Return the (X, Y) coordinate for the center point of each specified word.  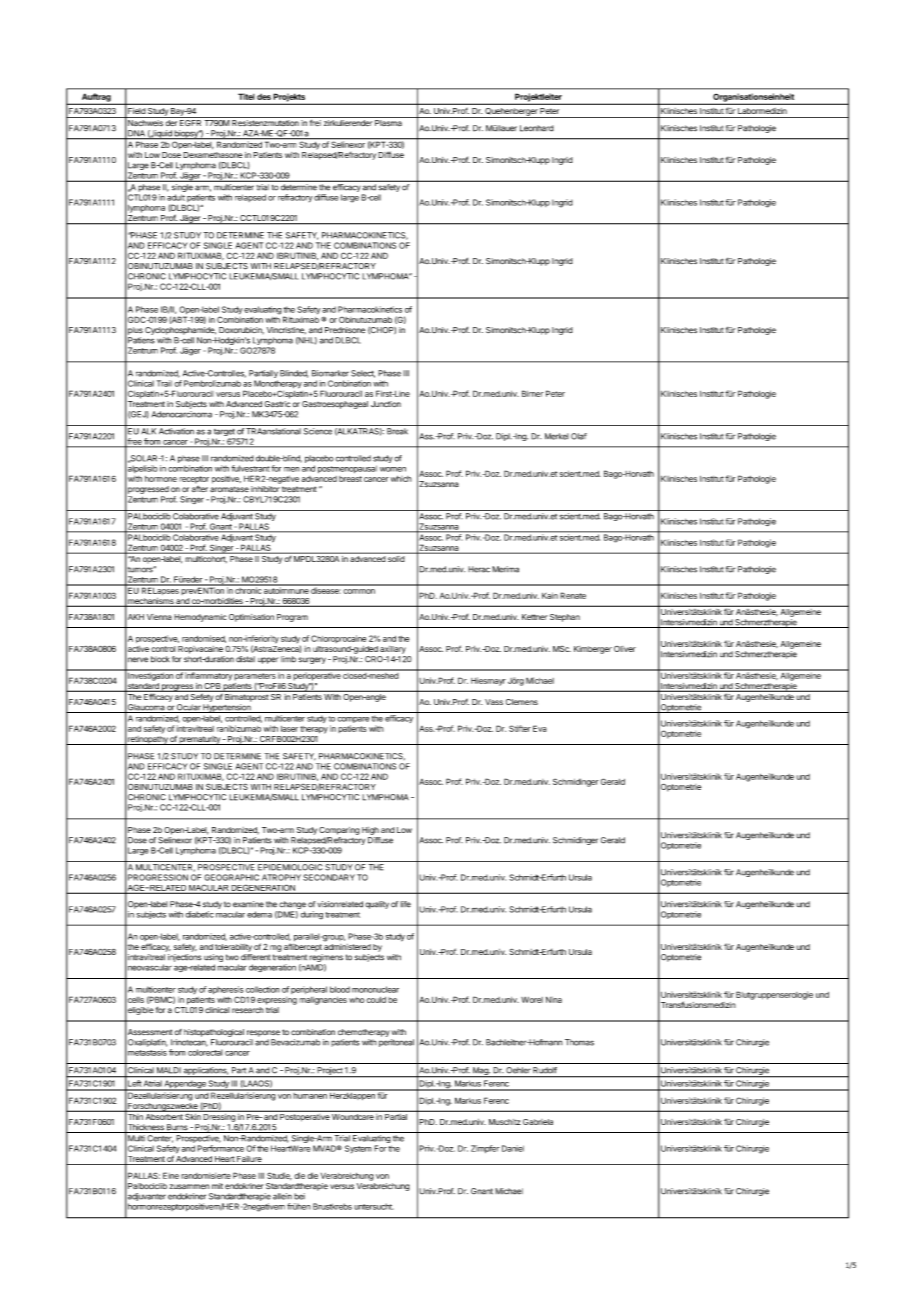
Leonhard (537, 128)
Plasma (388, 123)
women (393, 469)
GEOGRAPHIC (231, 877)
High (370, 831)
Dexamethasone (213, 155)
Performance (220, 1148)
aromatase (229, 489)
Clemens (522, 702)
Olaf (579, 436)
